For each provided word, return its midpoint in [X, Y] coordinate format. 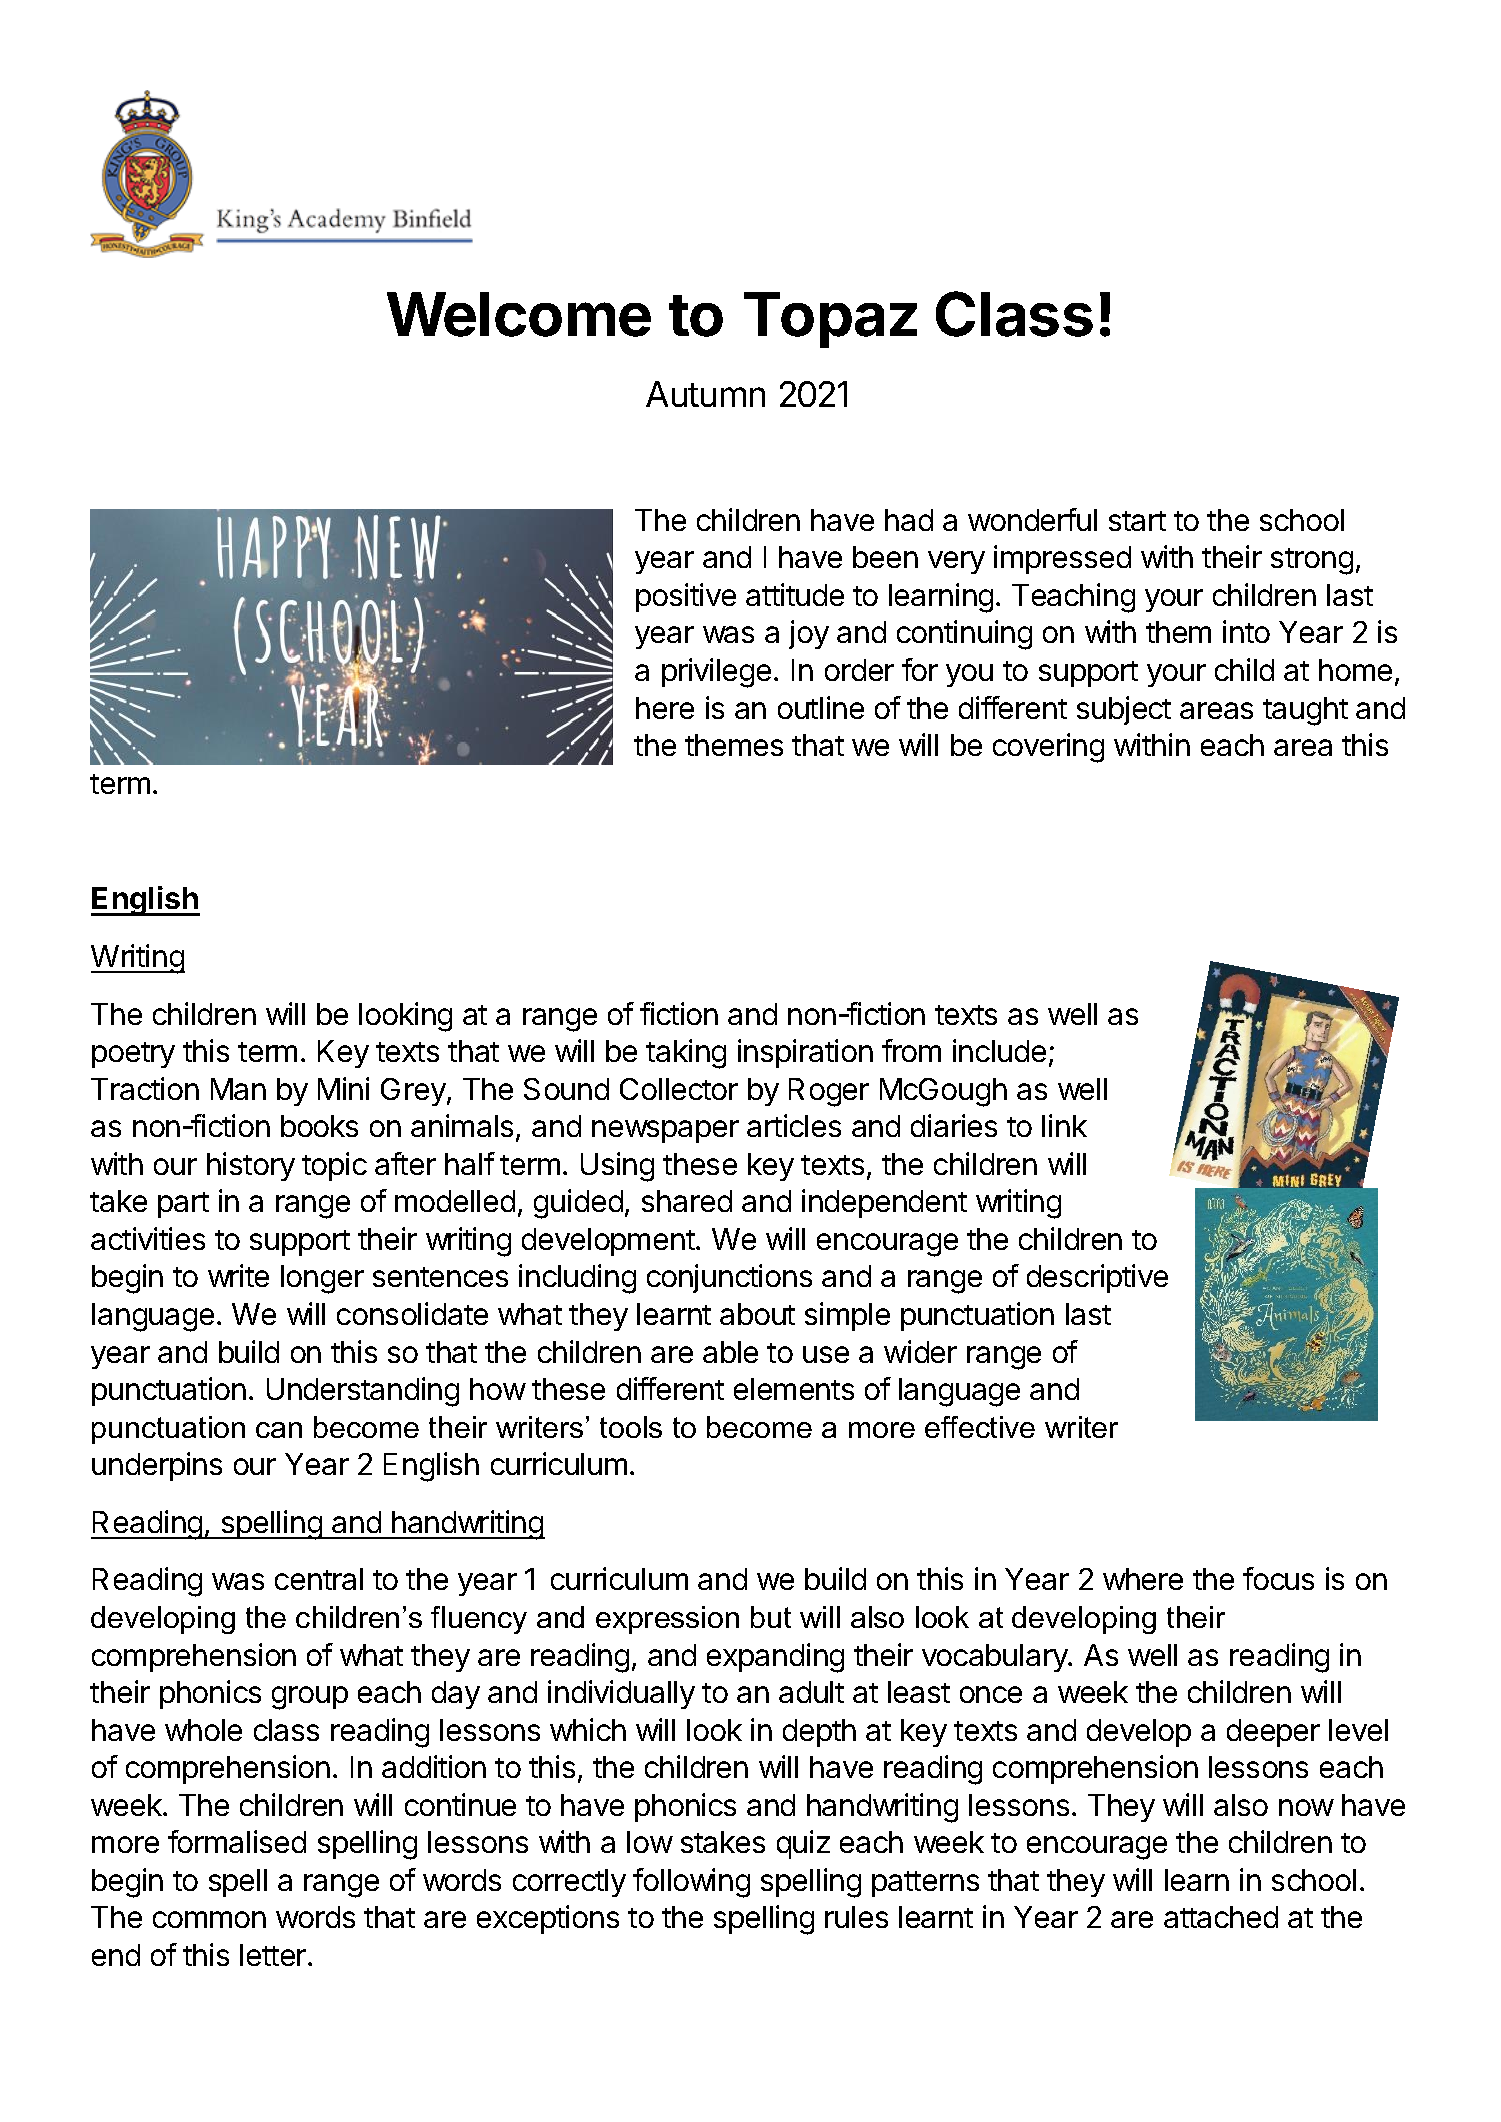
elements [794, 1389]
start [1137, 521]
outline [821, 707]
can [279, 1430]
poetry [133, 1055]
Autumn [705, 394]
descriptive [1097, 1278]
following [691, 1883]
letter [274, 1955]
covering [1048, 748]
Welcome [519, 314]
